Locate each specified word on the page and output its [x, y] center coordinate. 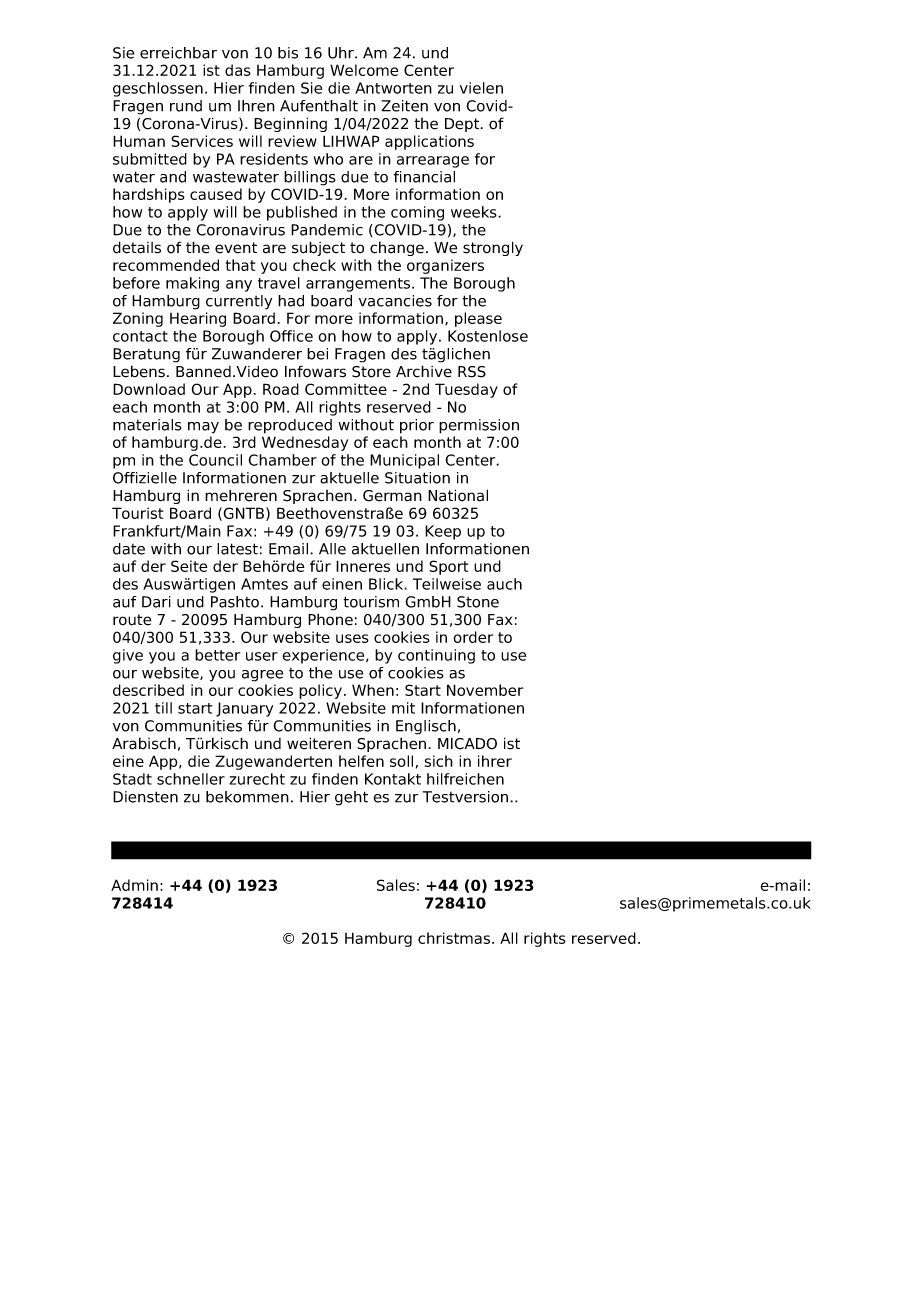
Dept [463, 125]
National [458, 495]
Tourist [137, 513]
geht [351, 798]
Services [202, 141]
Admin [134, 885]
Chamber [282, 460]
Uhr [342, 53]
